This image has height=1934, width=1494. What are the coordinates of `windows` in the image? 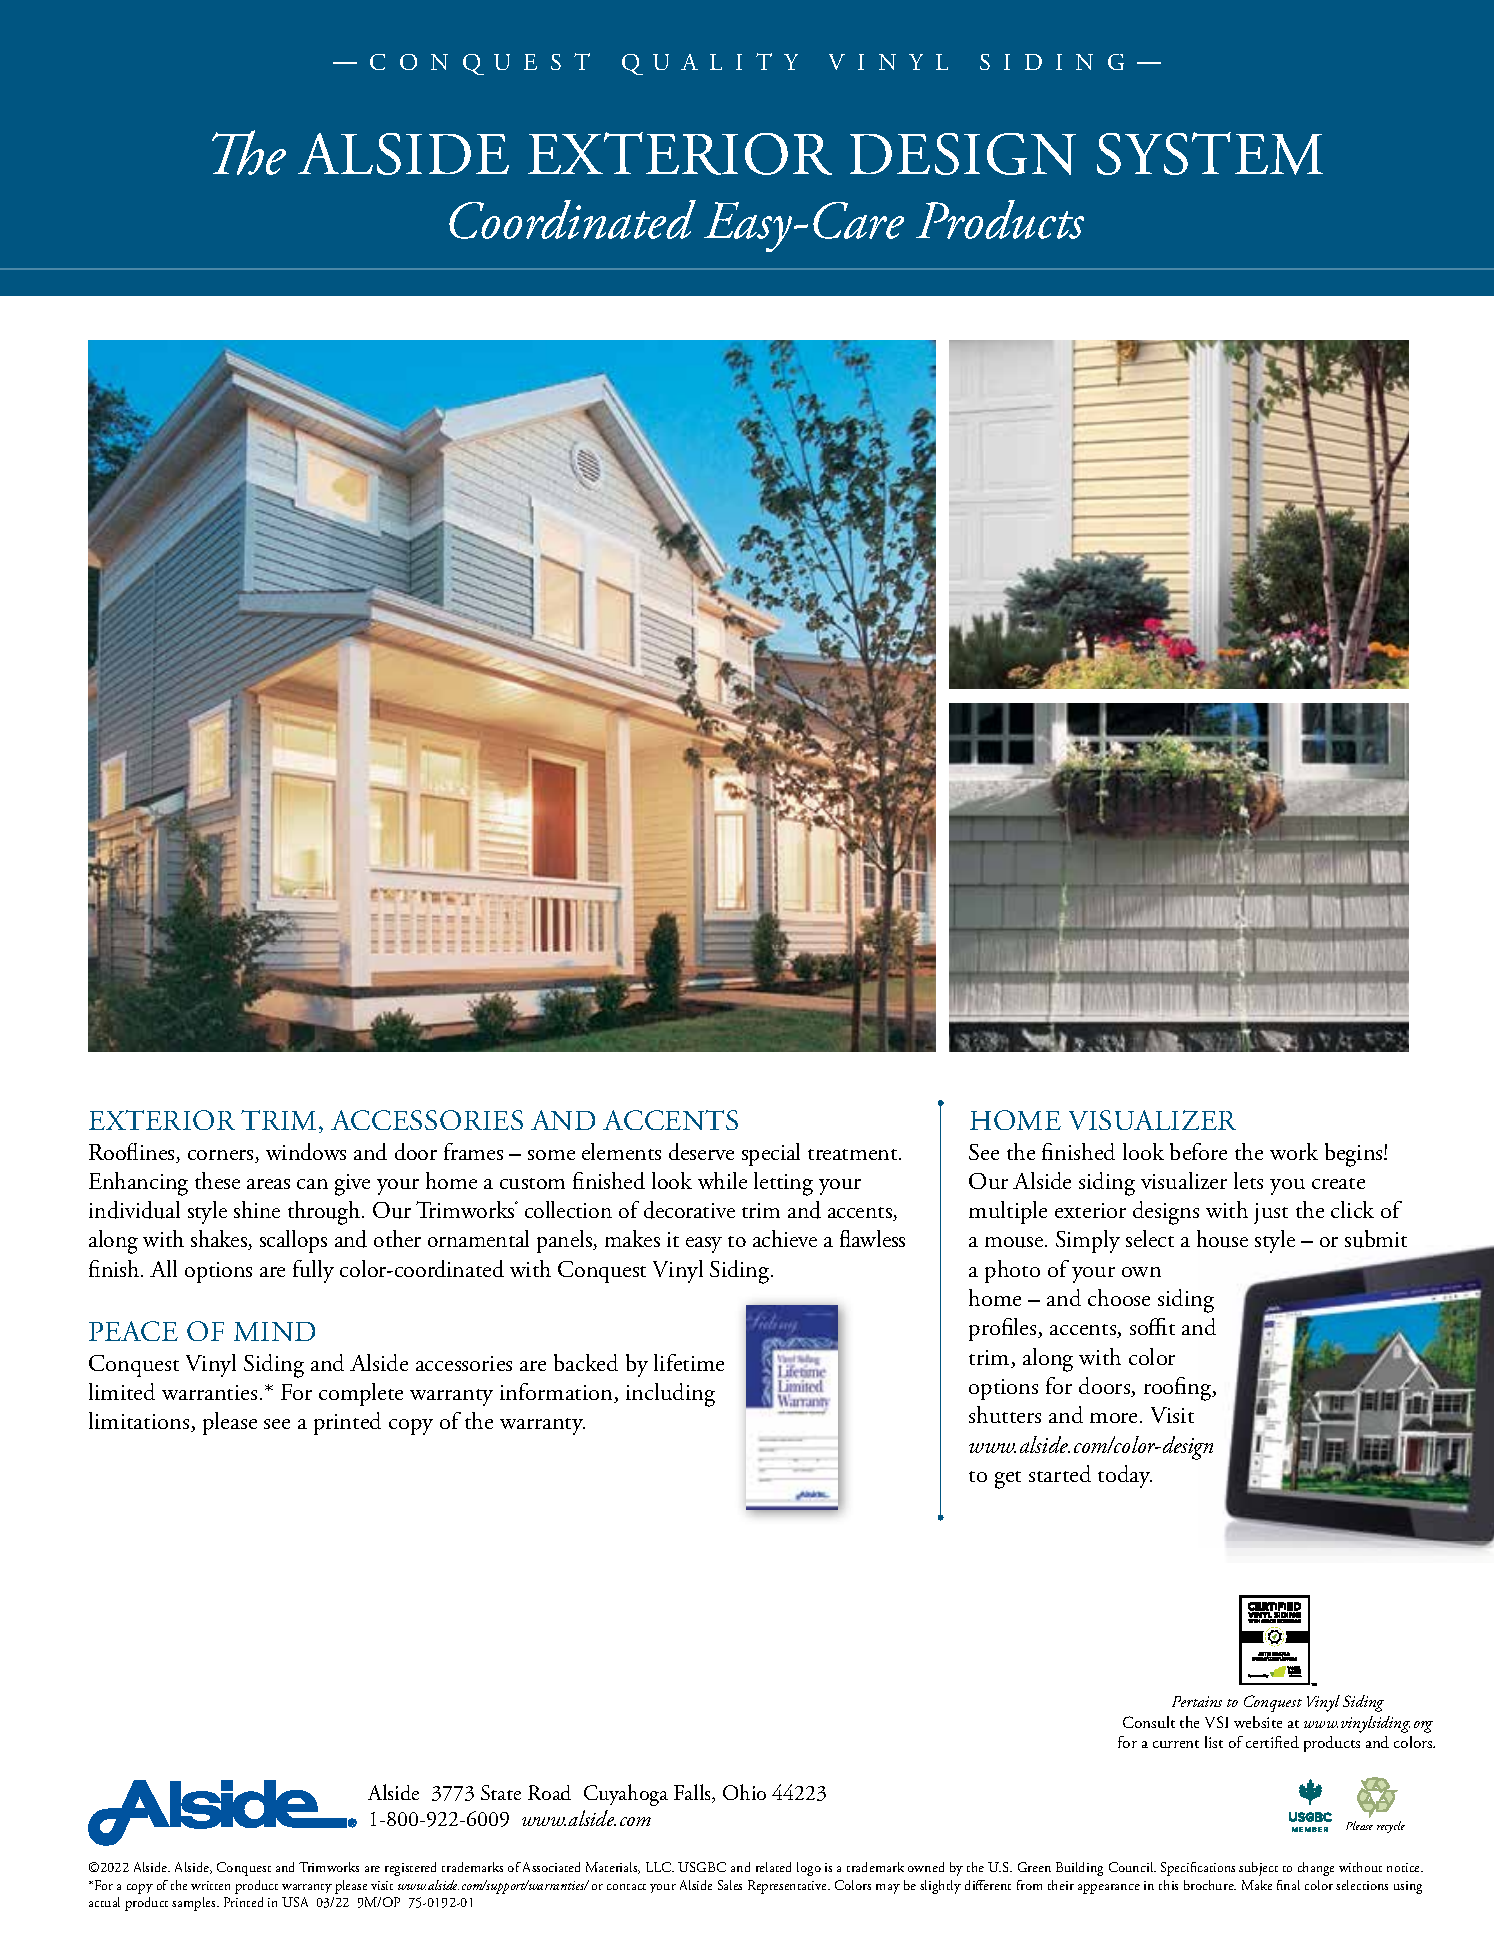 It's located at (306, 1151).
